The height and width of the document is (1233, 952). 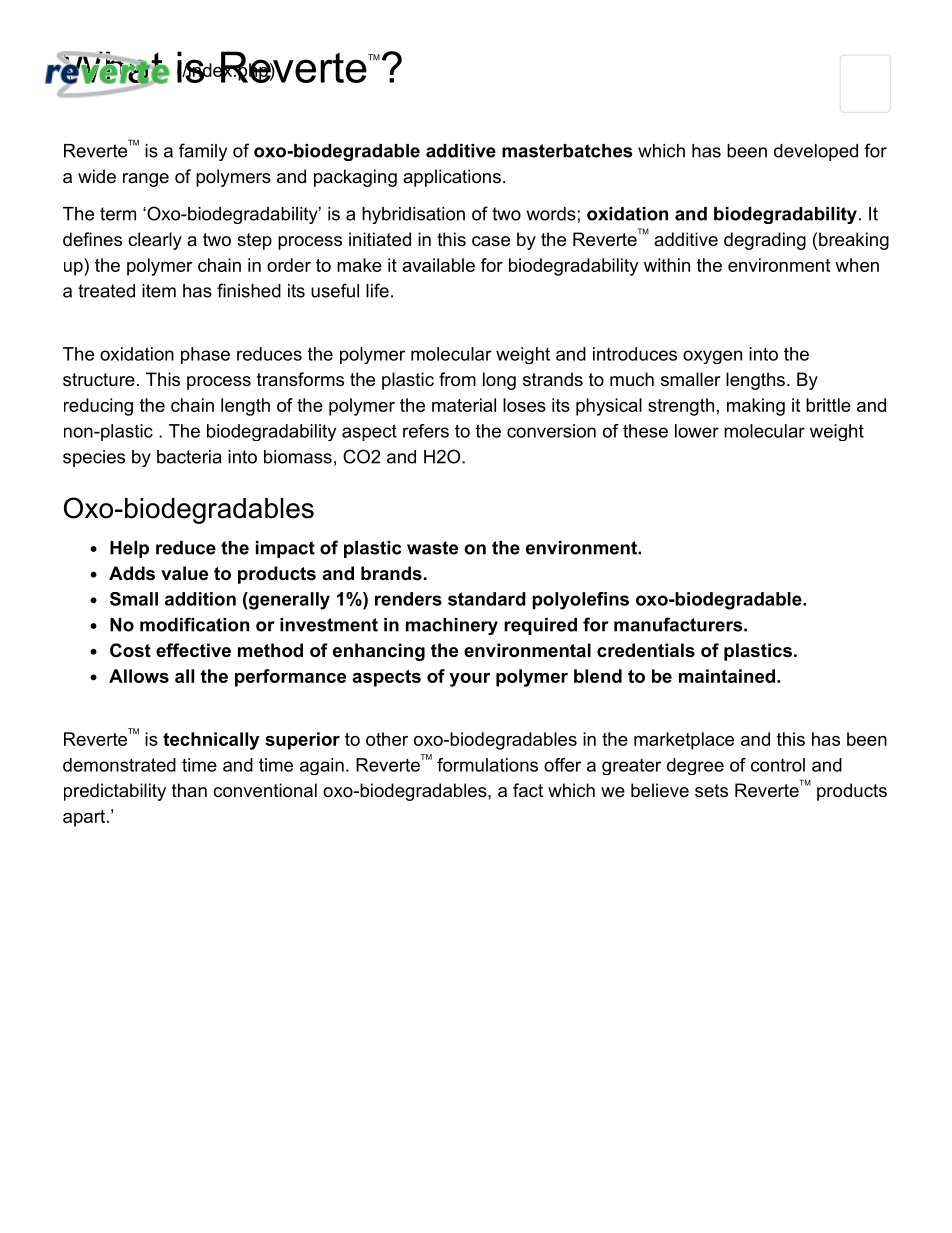 What do you see at coordinates (189, 457) in the document?
I see `bacteria` at bounding box center [189, 457].
